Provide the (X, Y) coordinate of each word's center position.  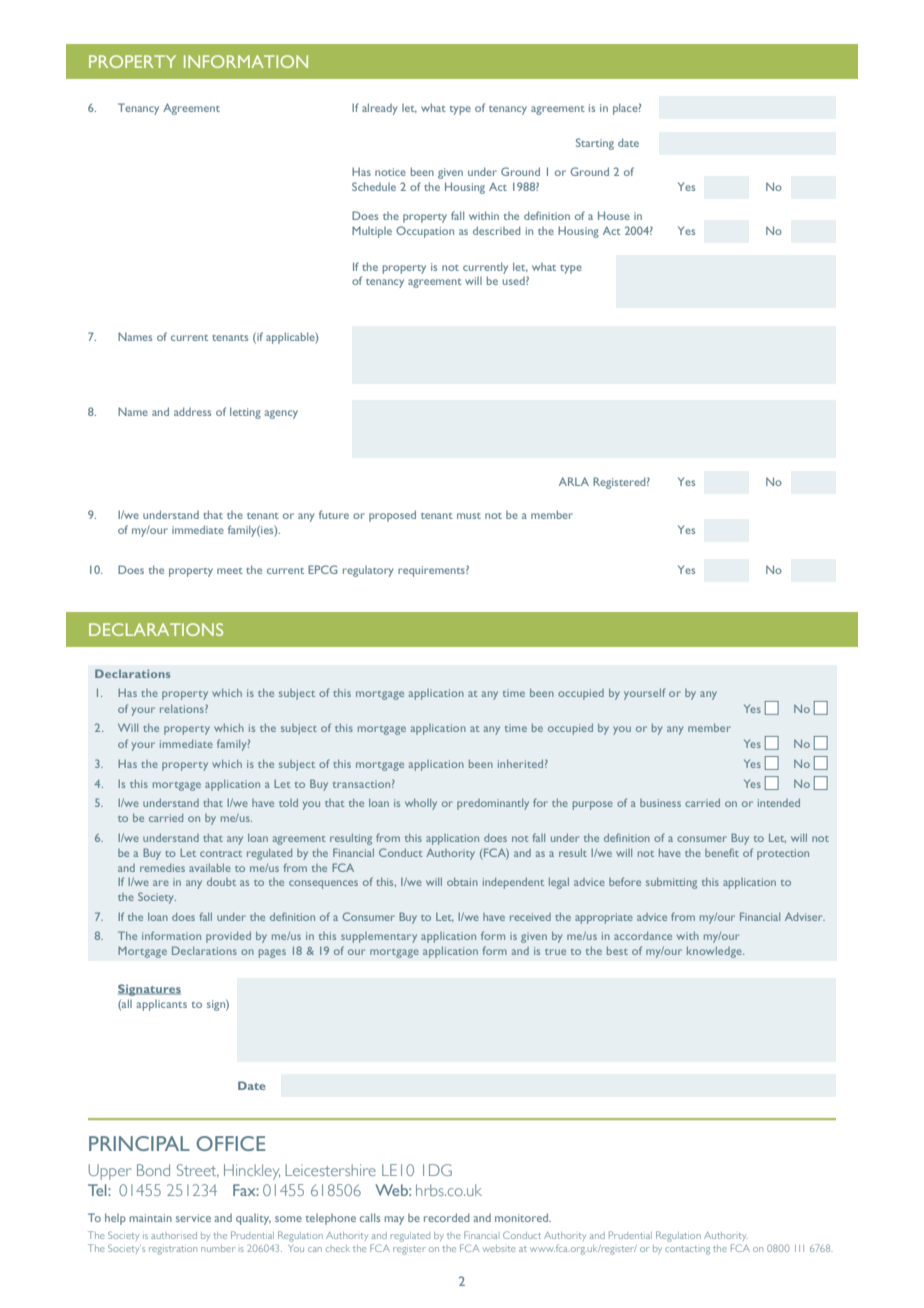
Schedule (374, 186)
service (193, 1218)
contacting (687, 1250)
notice (390, 172)
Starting (595, 144)
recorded (446, 1217)
